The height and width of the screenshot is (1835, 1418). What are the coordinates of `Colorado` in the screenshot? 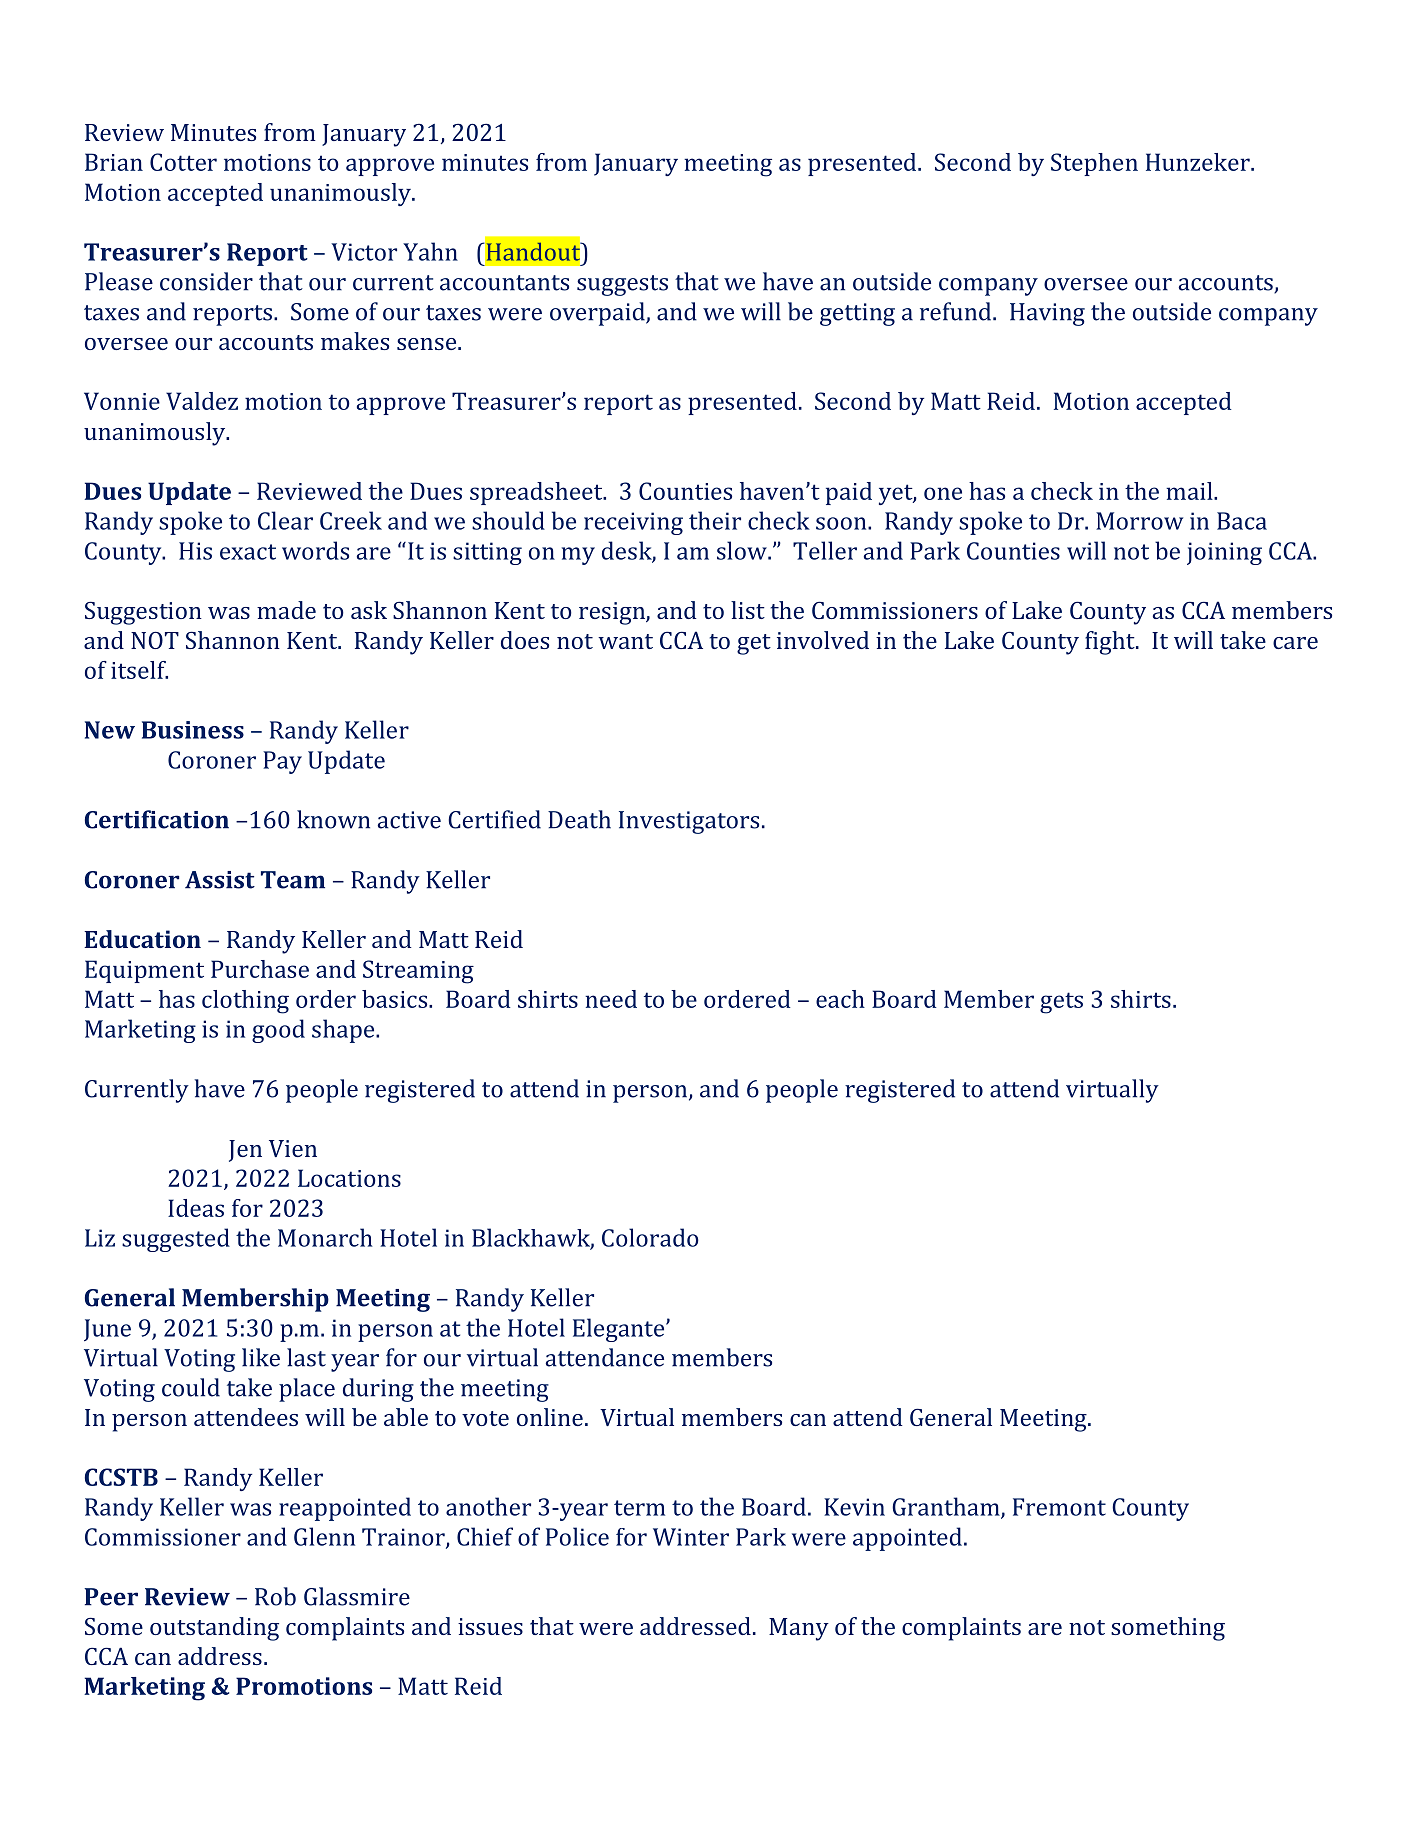 It's located at (650, 1237).
